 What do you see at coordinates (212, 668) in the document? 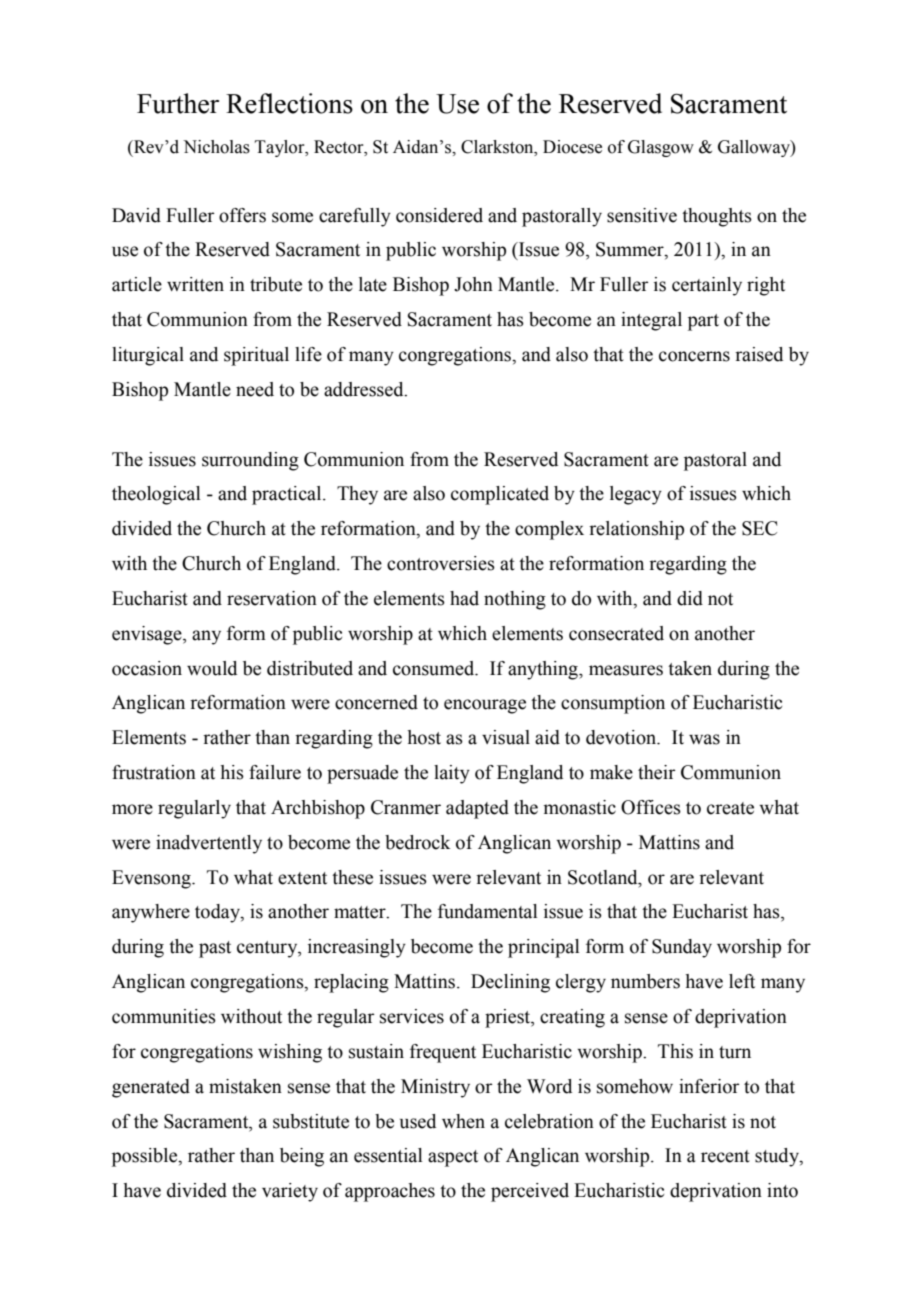
I see `would` at bounding box center [212, 668].
